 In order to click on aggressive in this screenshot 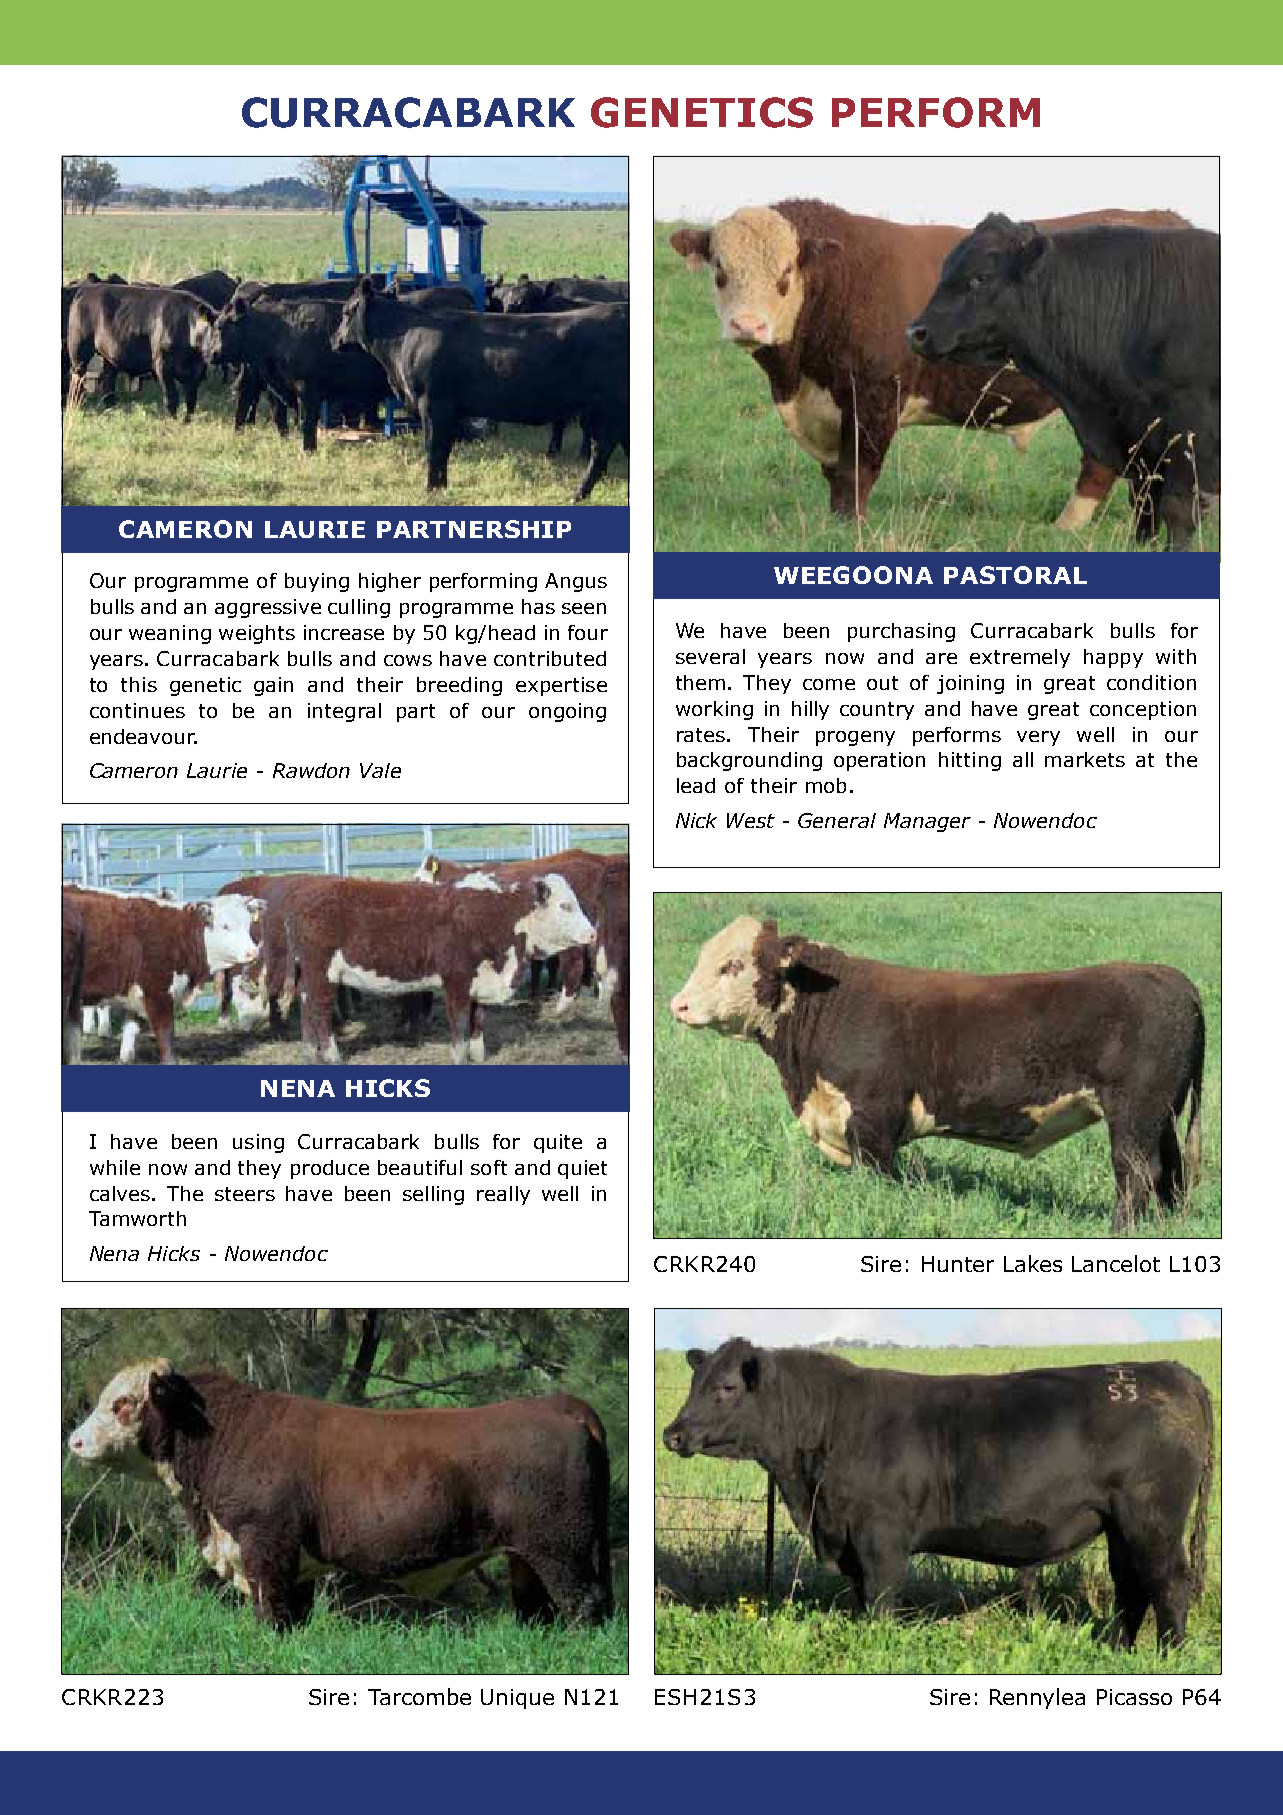, I will do `click(268, 608)`.
